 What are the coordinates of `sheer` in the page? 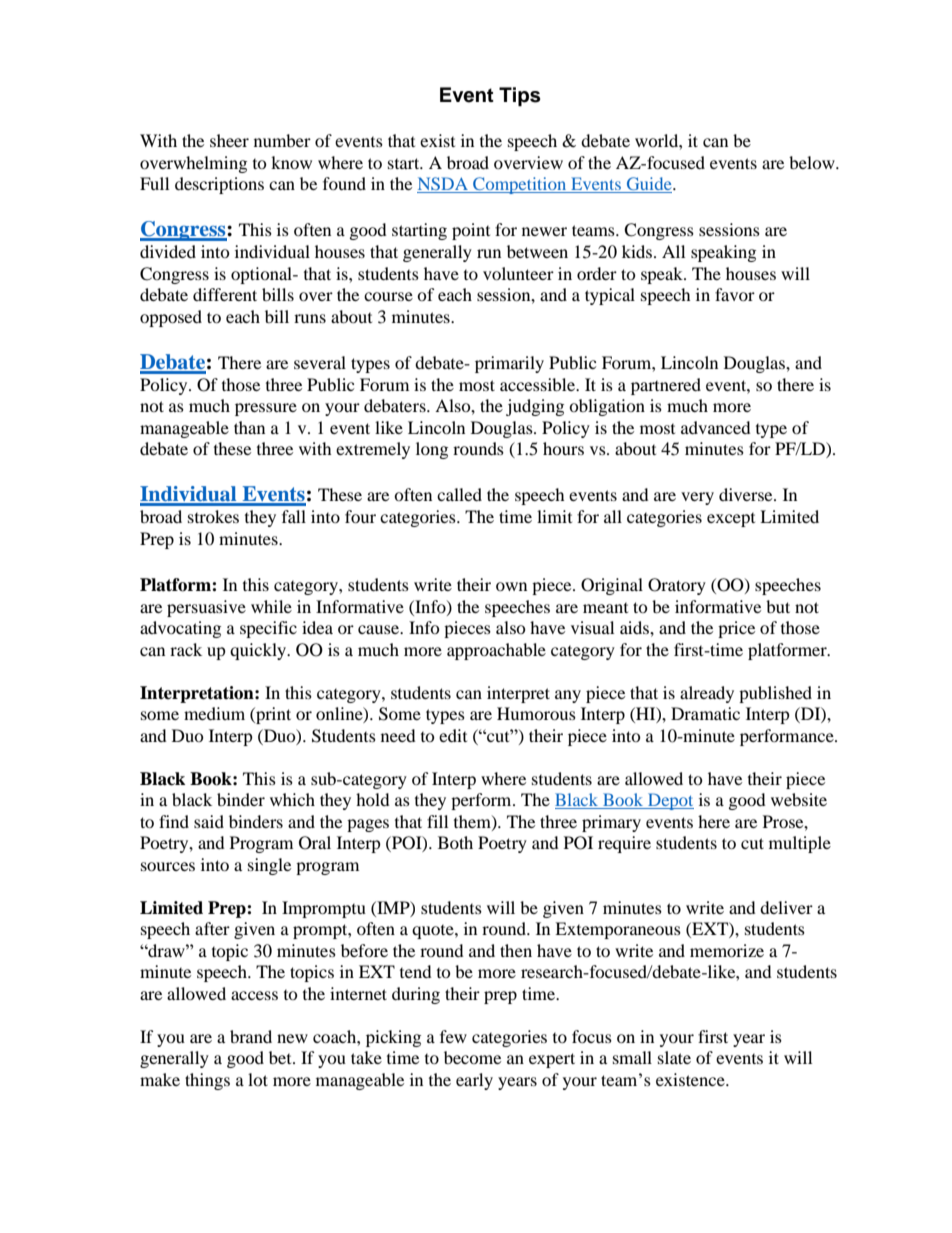 It's located at (229, 140).
